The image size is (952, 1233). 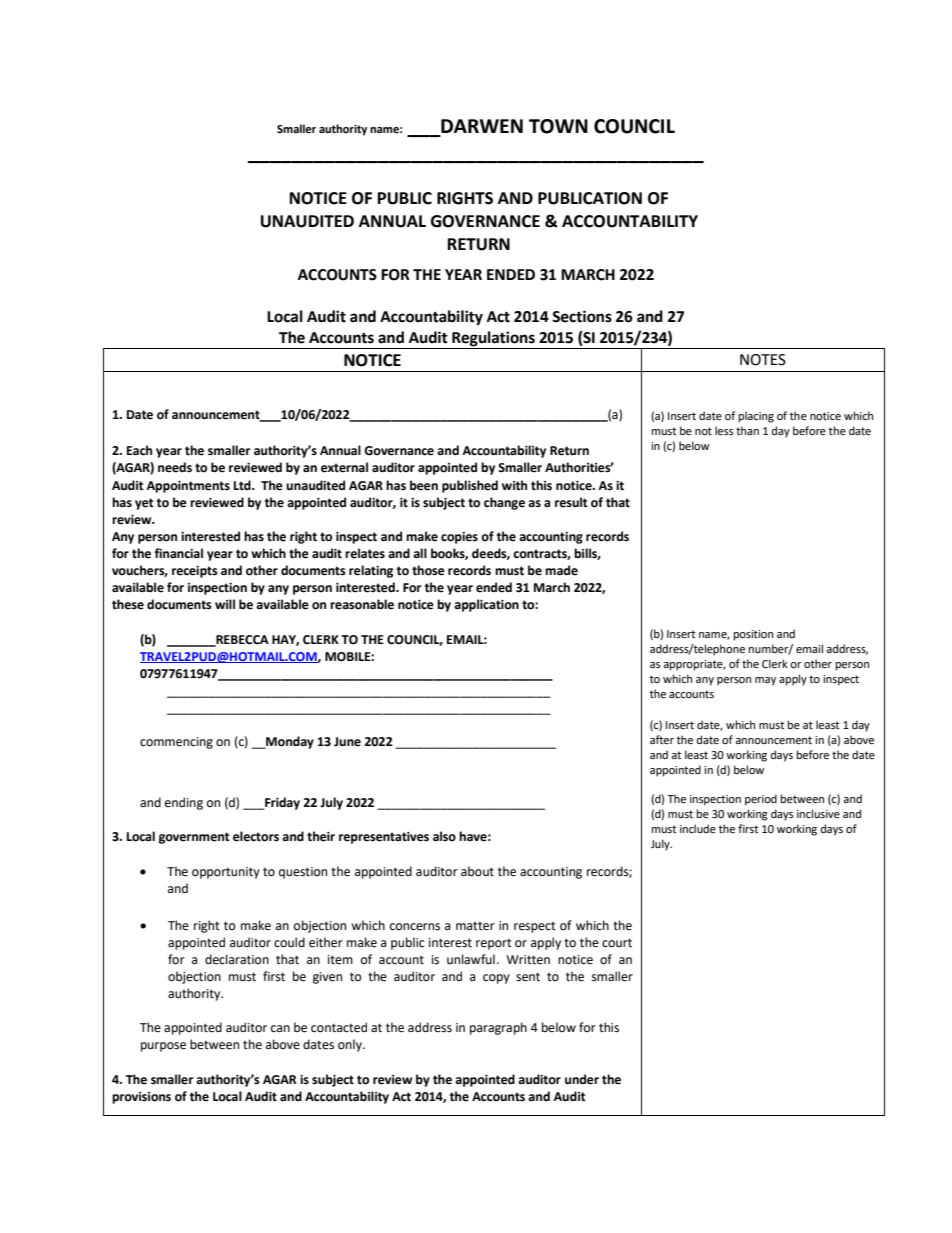 What do you see at coordinates (761, 800) in the screenshot?
I see `period` at bounding box center [761, 800].
